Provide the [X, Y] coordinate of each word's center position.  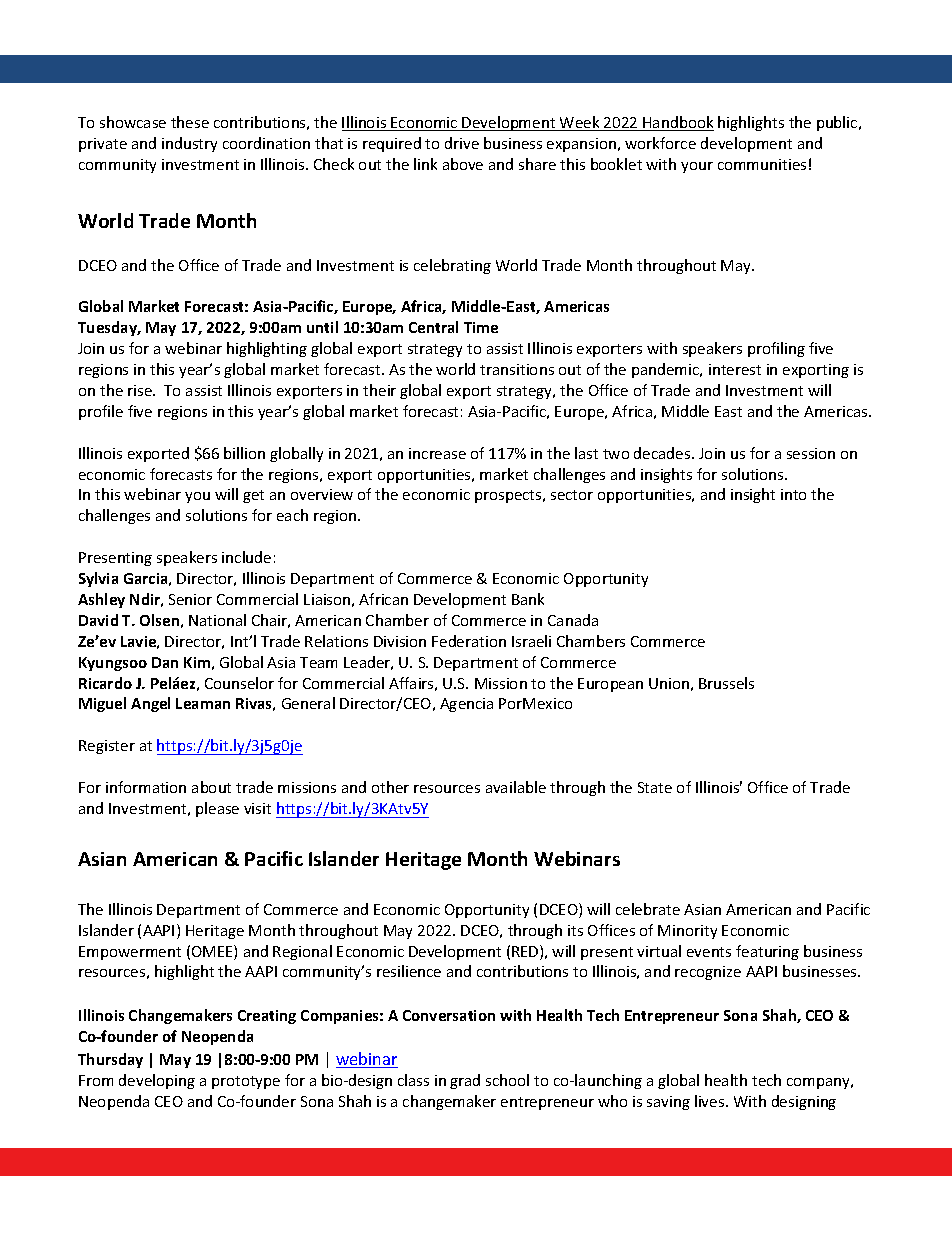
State [655, 787]
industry [189, 144]
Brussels [726, 683]
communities [762, 164]
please [217, 809]
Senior [190, 599]
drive [462, 143]
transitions [517, 369]
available [516, 787]
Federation [469, 641]
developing [157, 1081]
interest [735, 369]
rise [141, 390]
